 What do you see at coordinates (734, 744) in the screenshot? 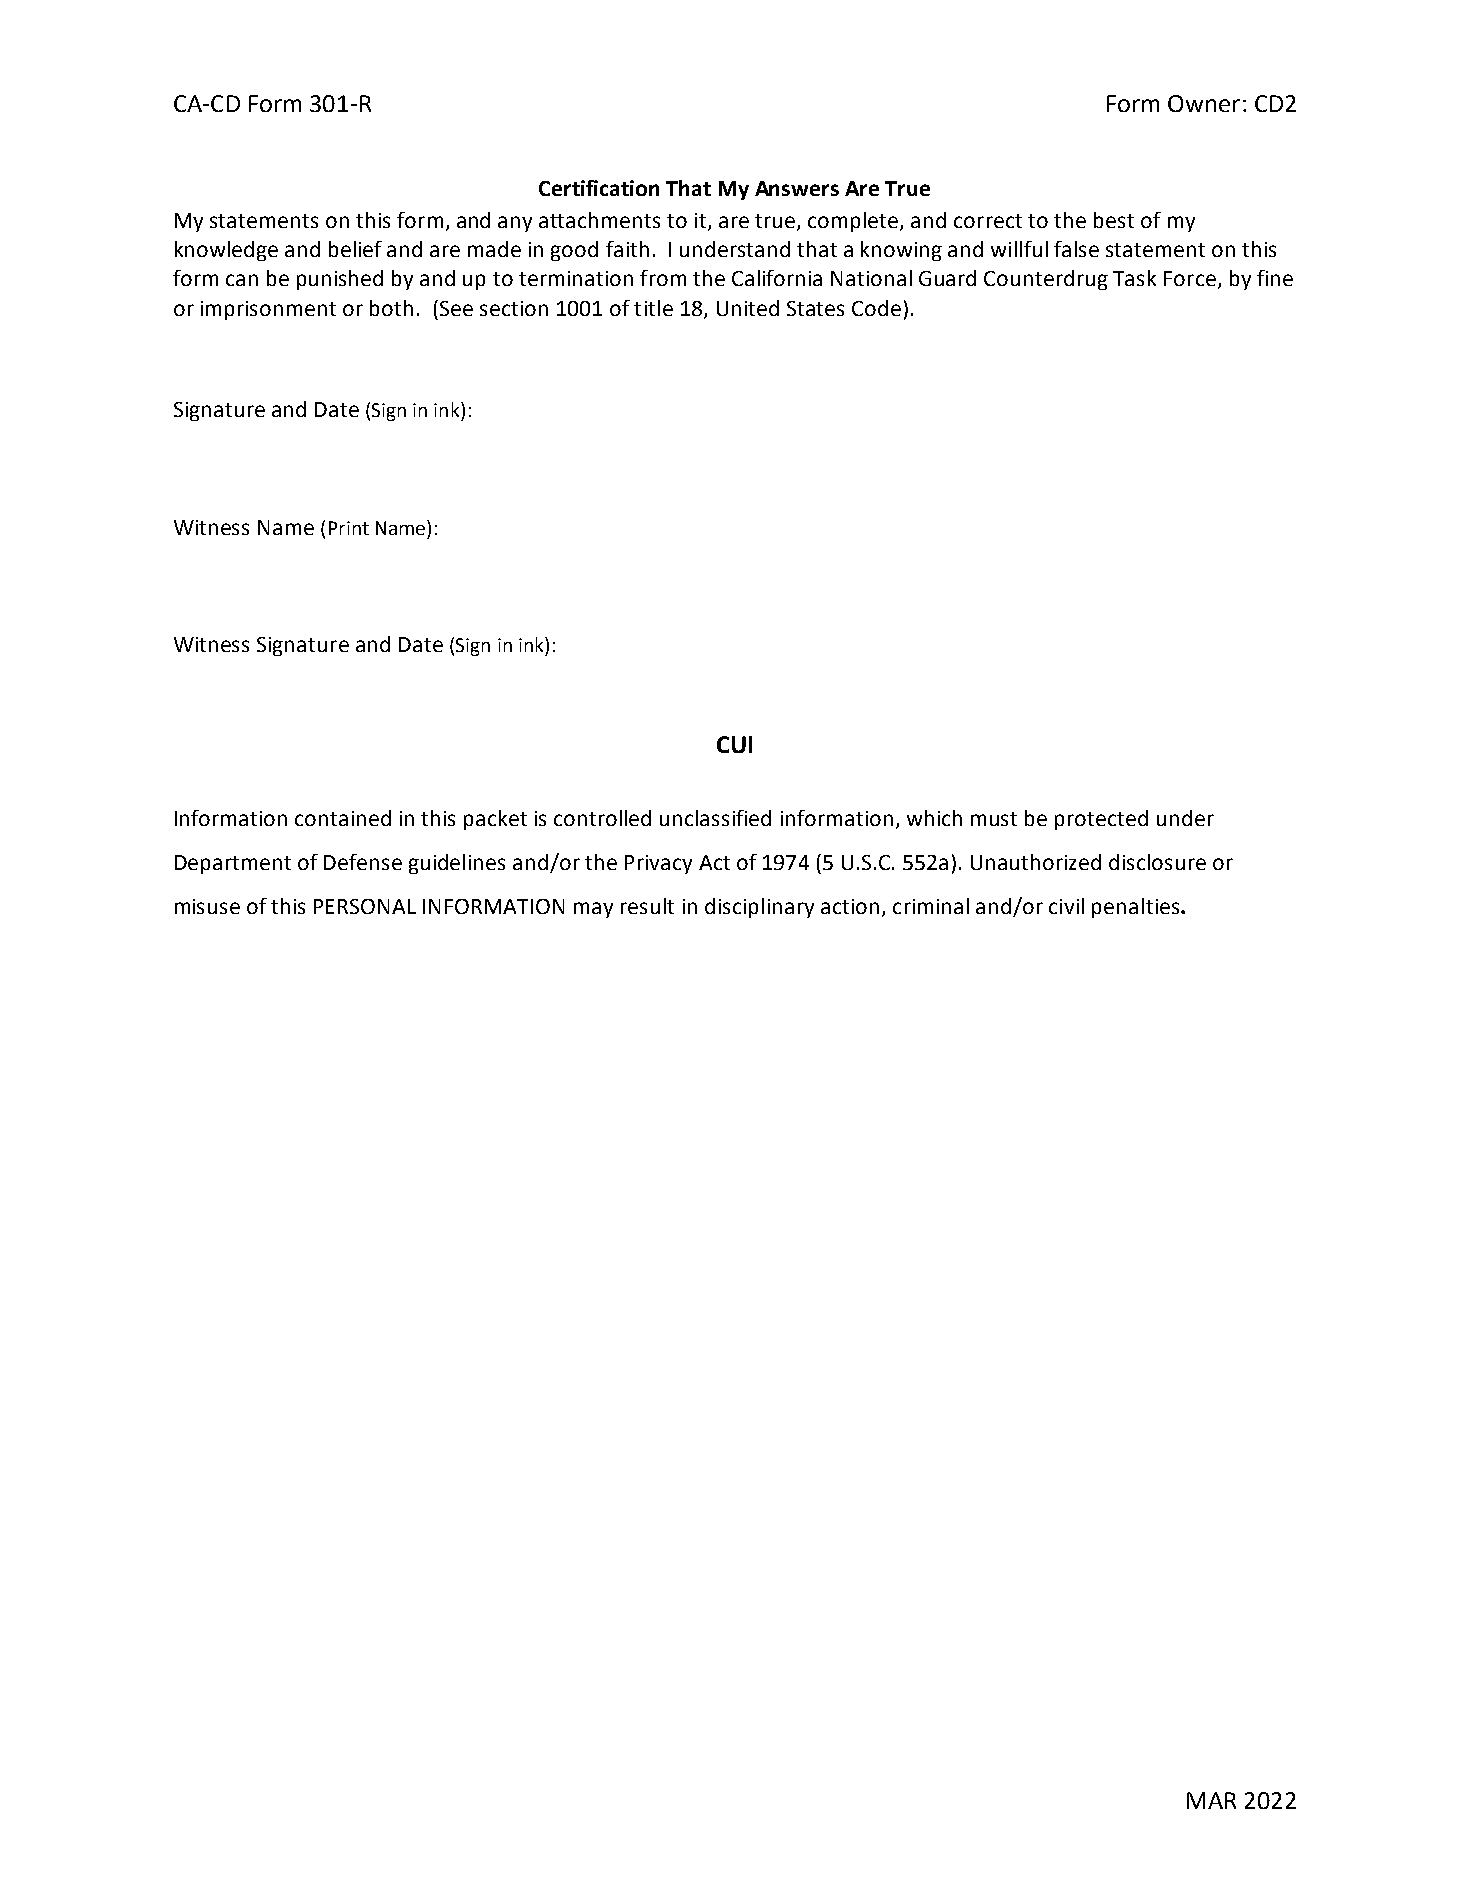
I see `CUI` at bounding box center [734, 744].
